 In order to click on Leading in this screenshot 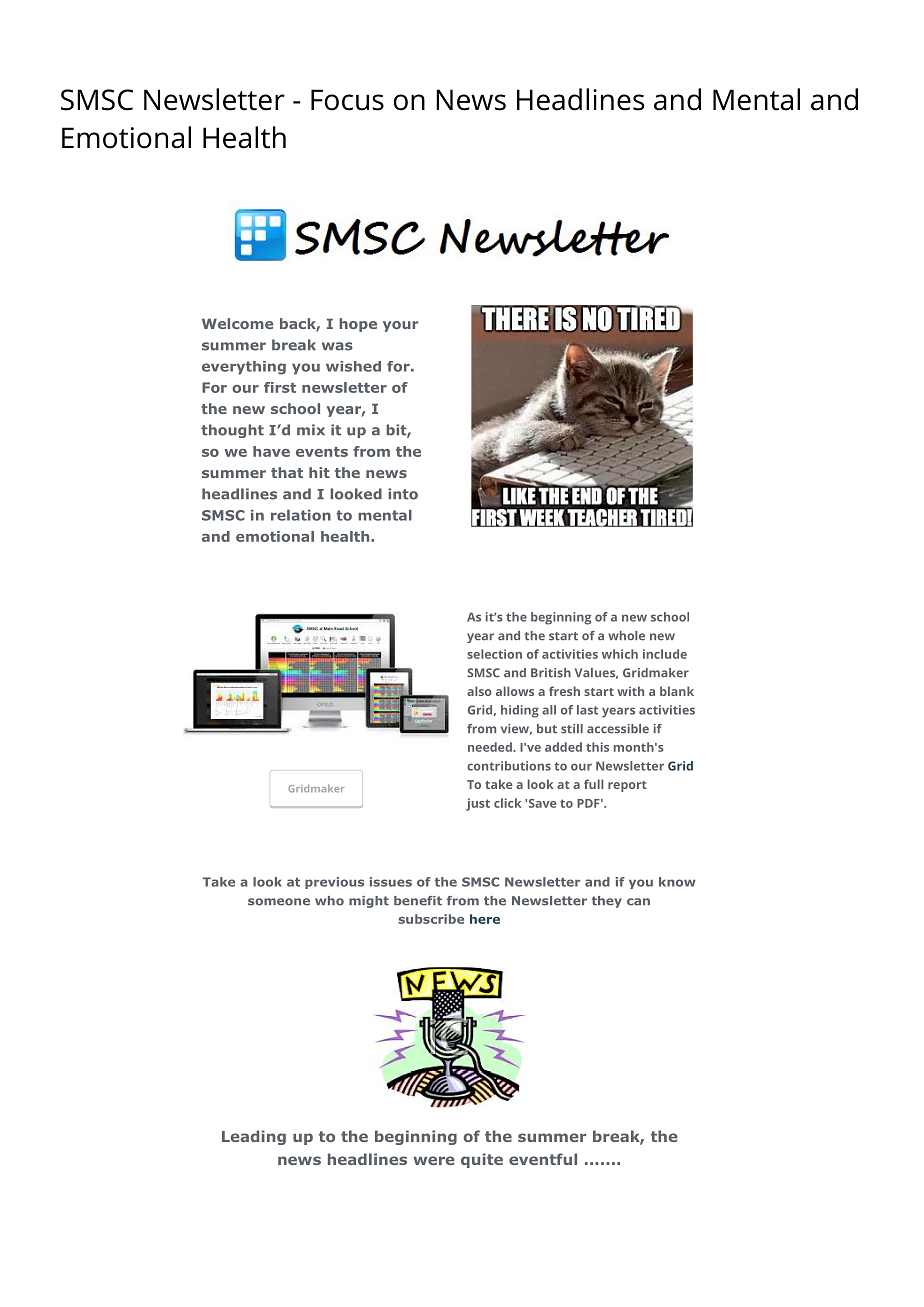, I will do `click(254, 1137)`.
